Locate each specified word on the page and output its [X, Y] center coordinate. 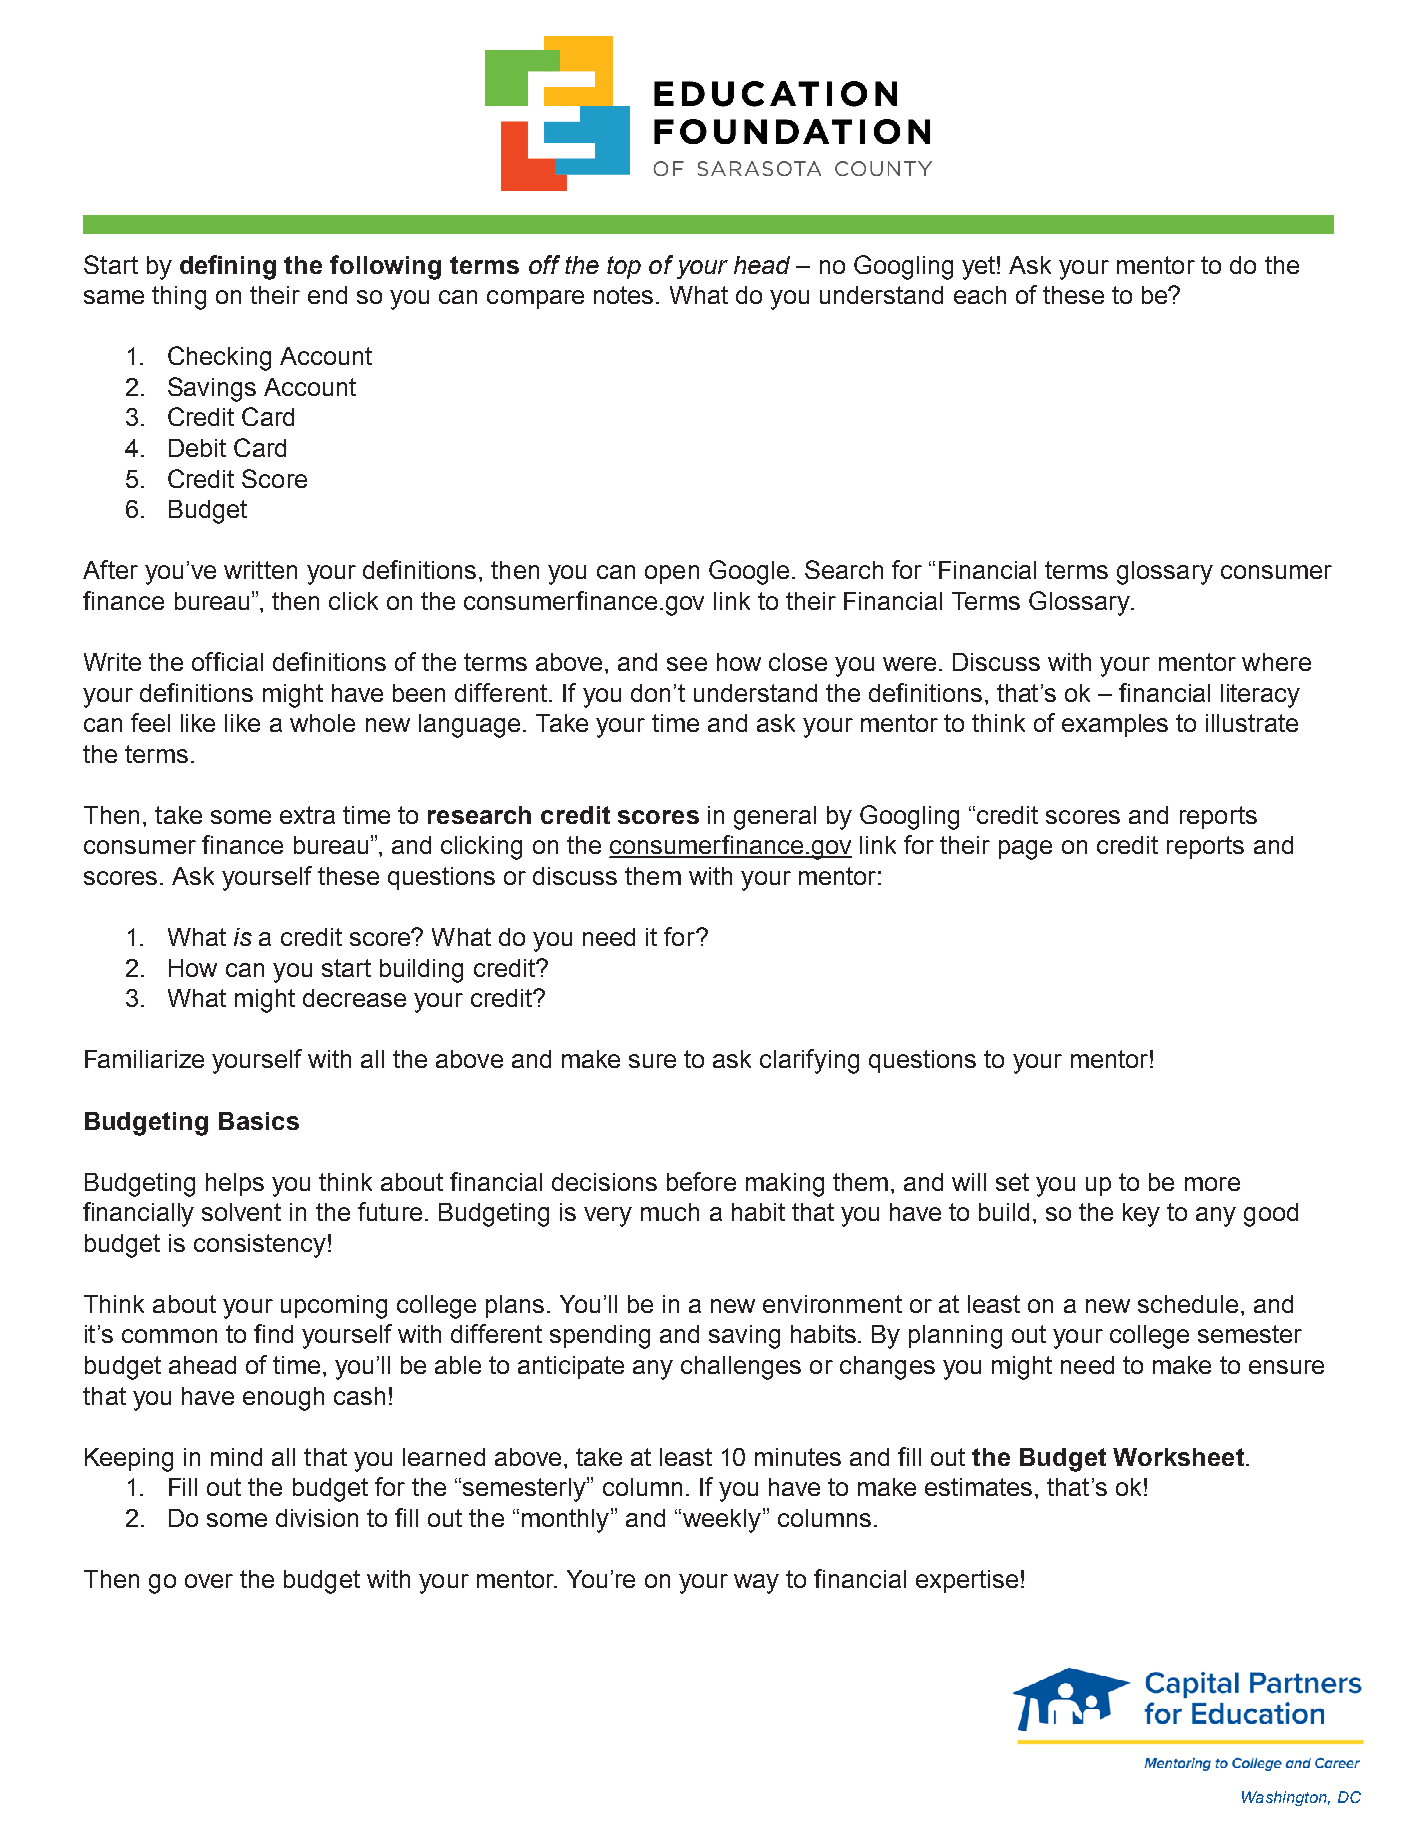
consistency [260, 1246]
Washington [1286, 1798]
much [670, 1212]
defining [228, 267]
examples [1115, 725]
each [980, 295]
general [775, 818]
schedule [1188, 1304]
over [209, 1581]
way [756, 1584]
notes [623, 295]
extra [307, 815]
